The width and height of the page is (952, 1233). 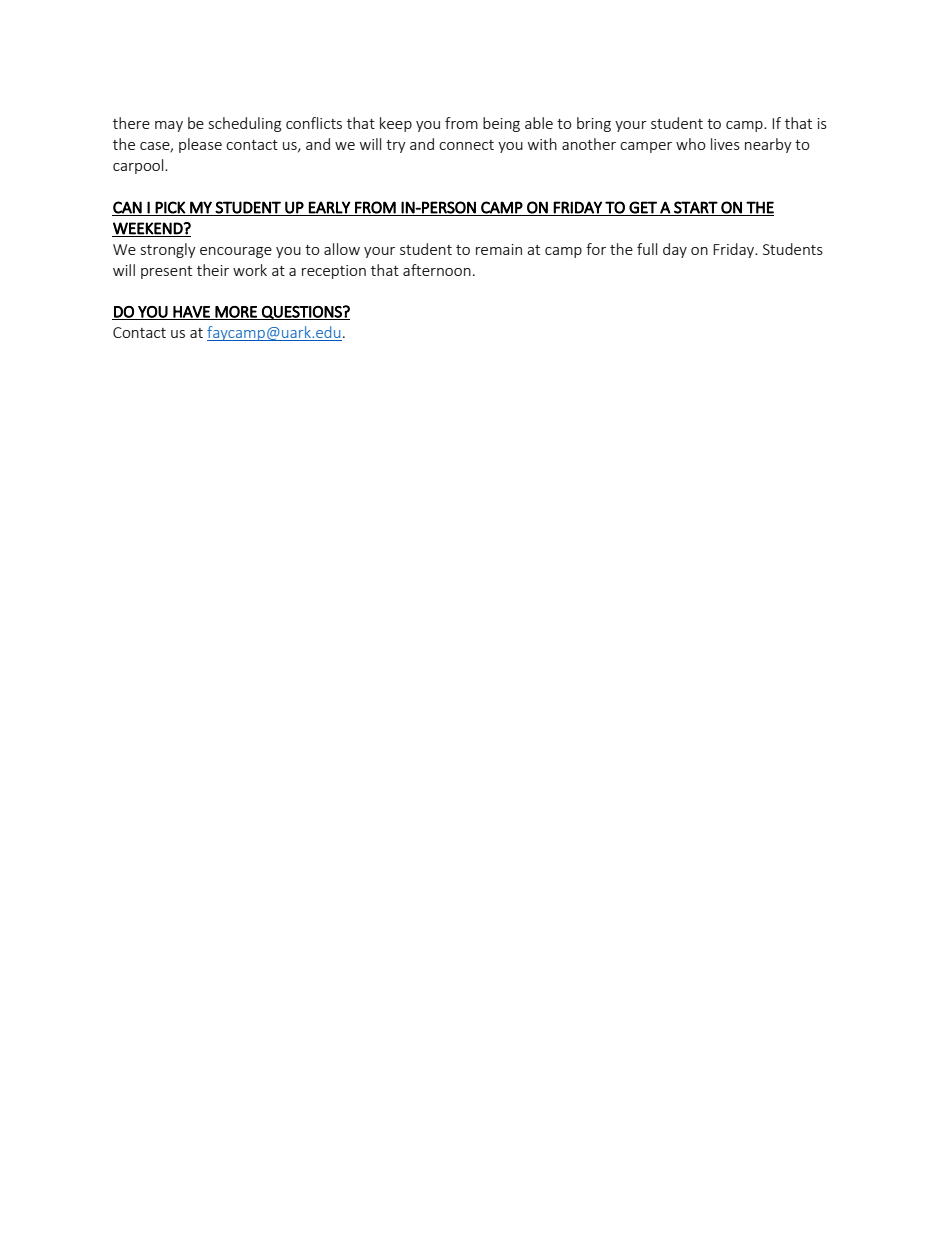 I want to click on HAVE, so click(x=192, y=313).
